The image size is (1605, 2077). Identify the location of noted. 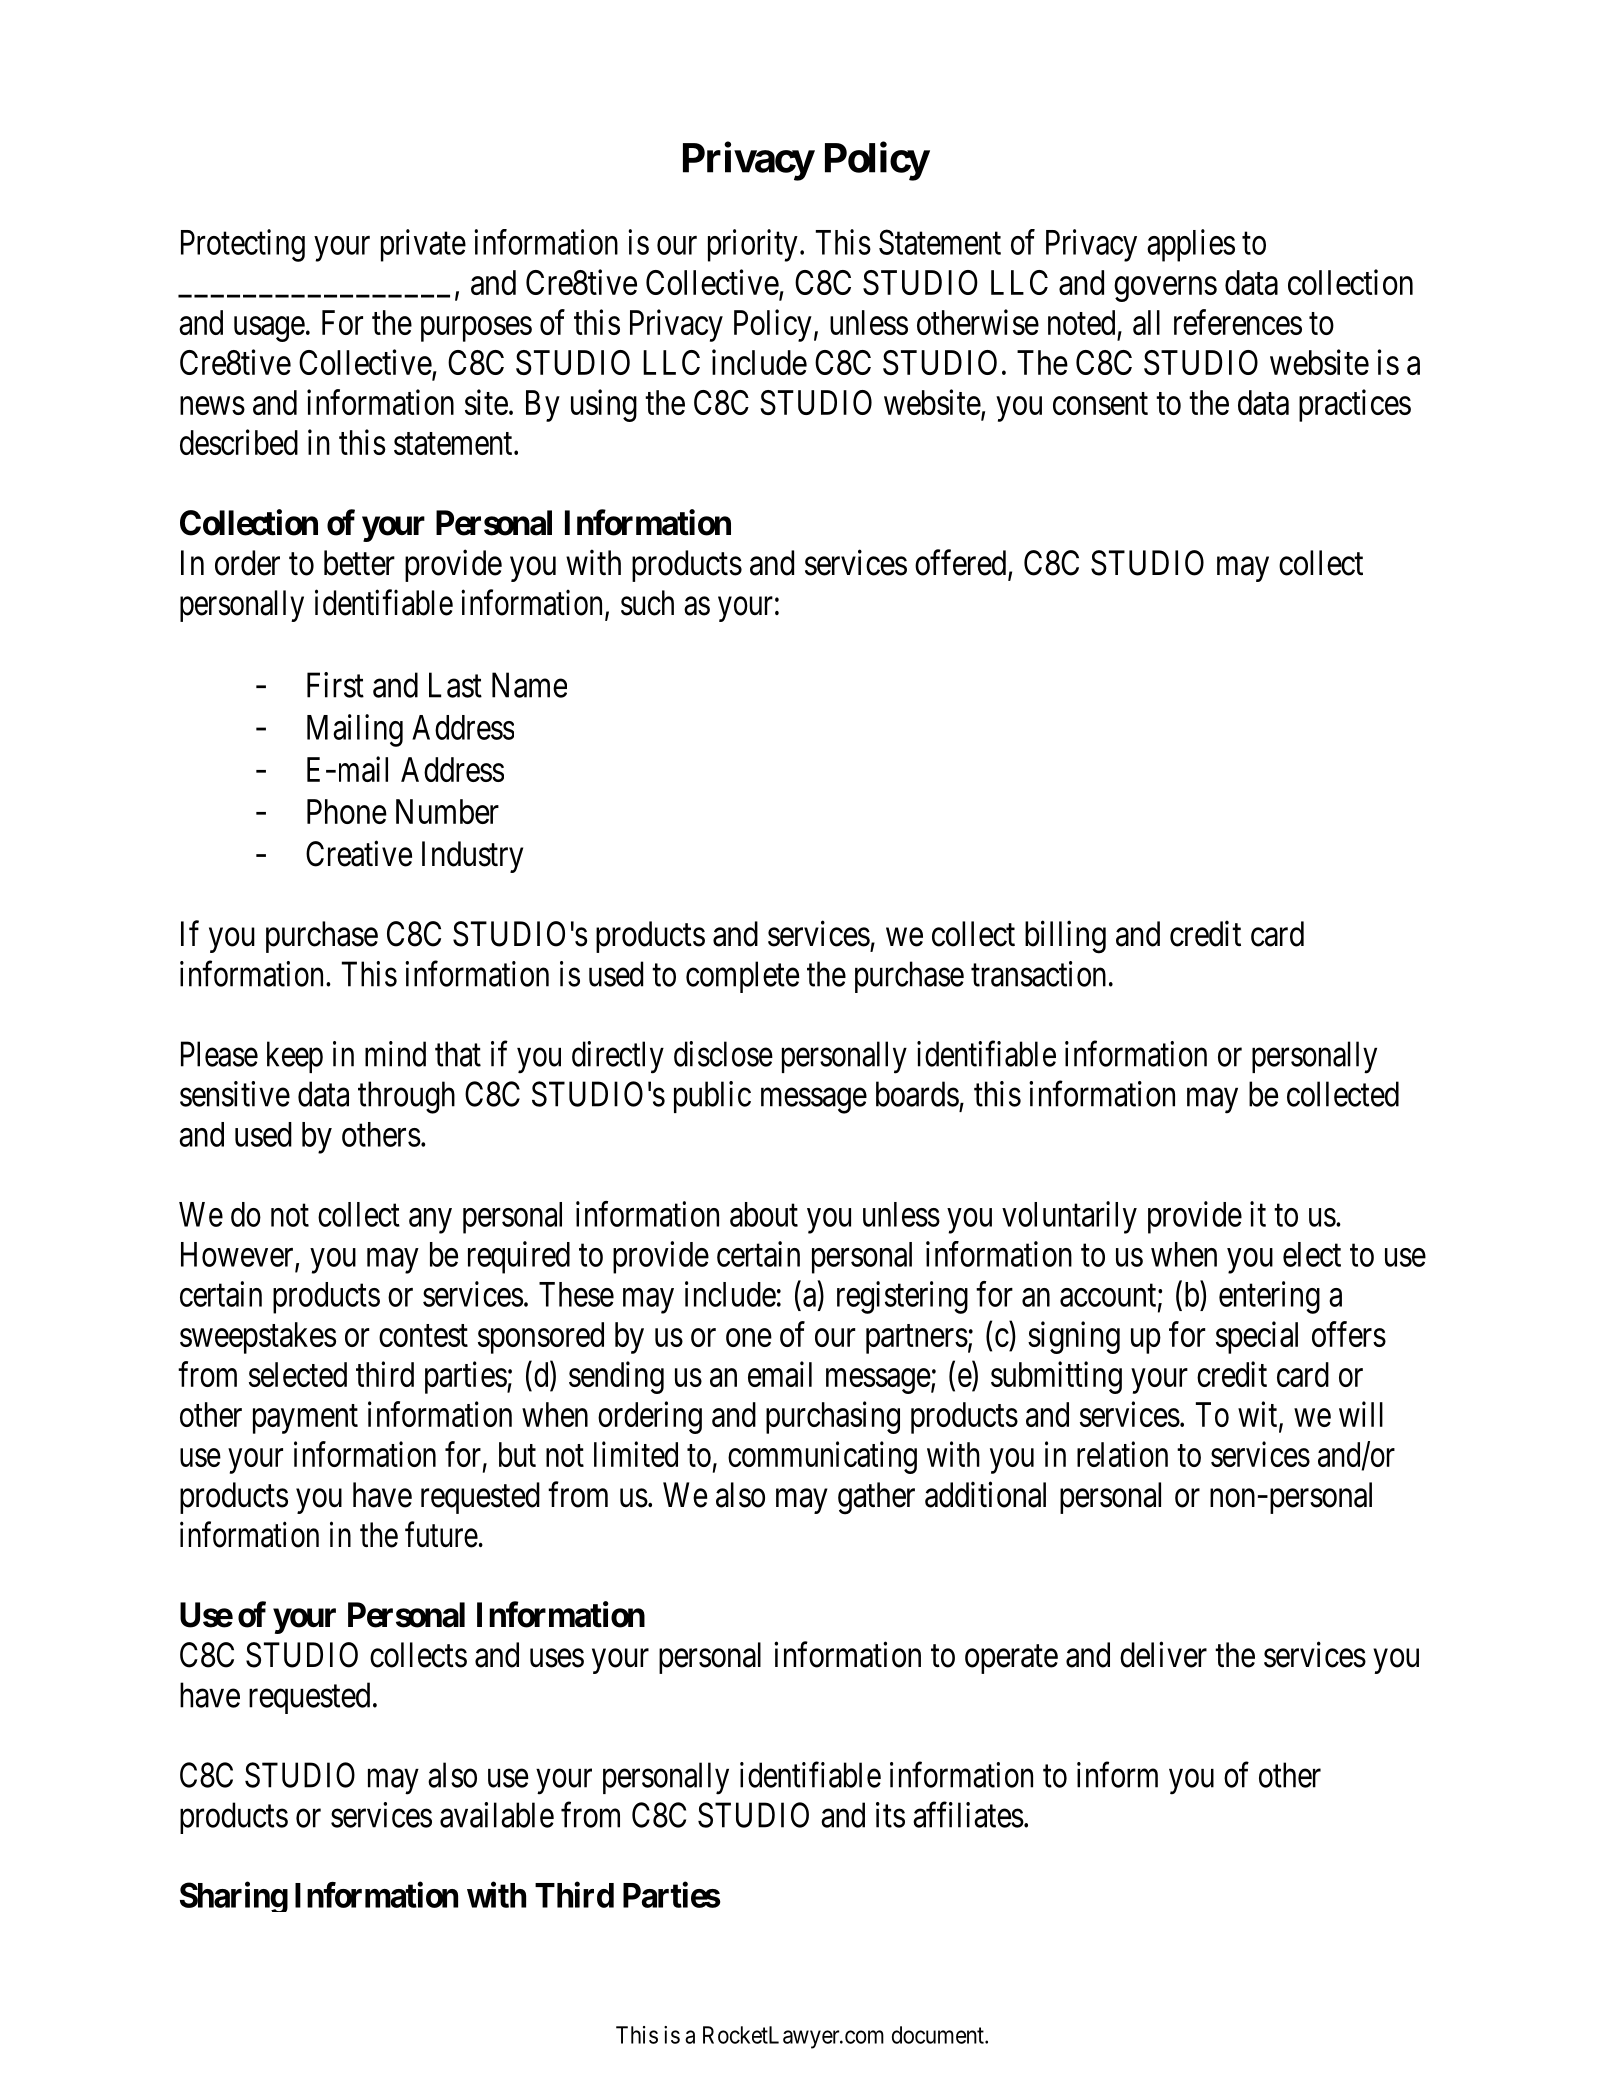
(1081, 322).
